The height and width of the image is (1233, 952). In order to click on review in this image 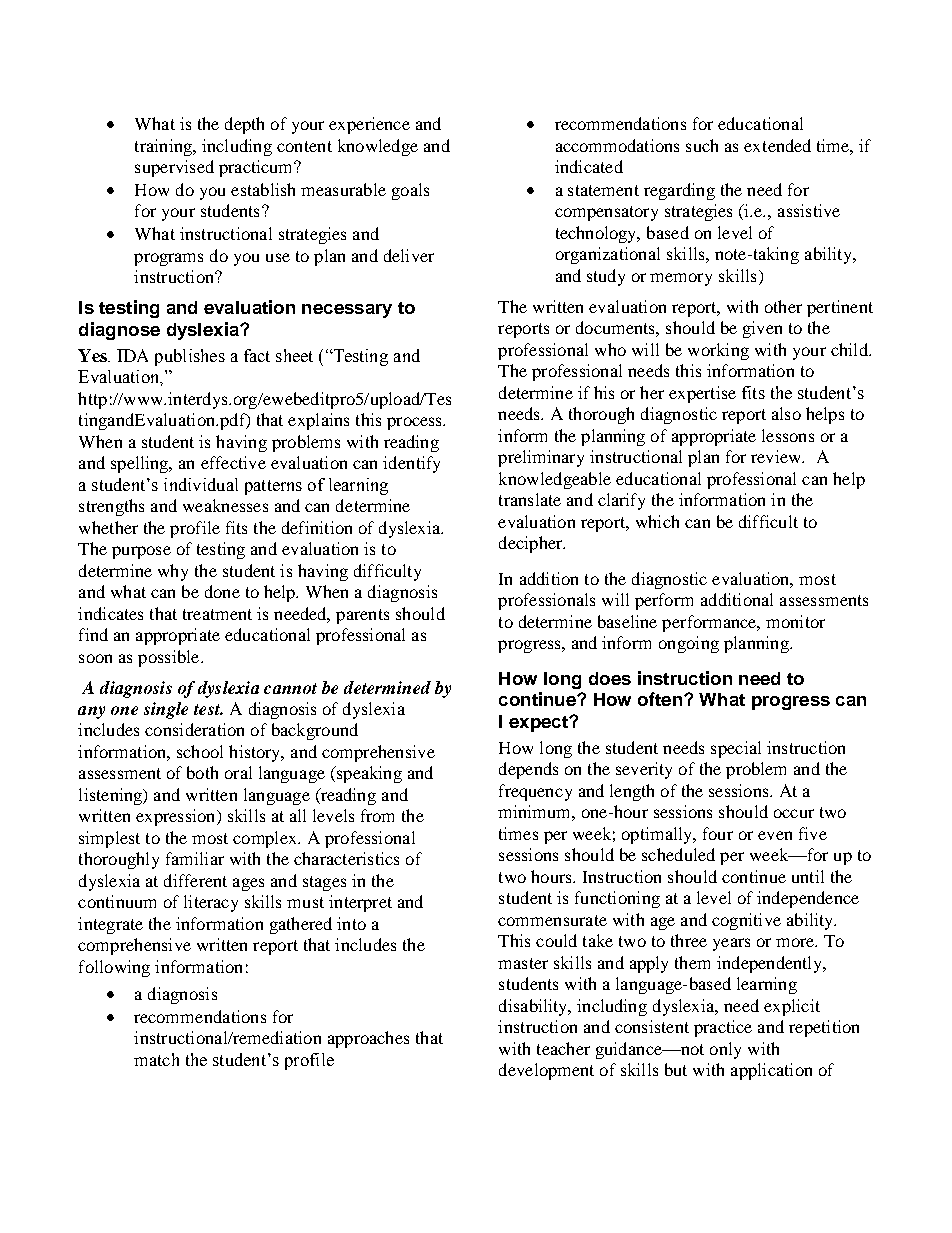, I will do `click(777, 456)`.
